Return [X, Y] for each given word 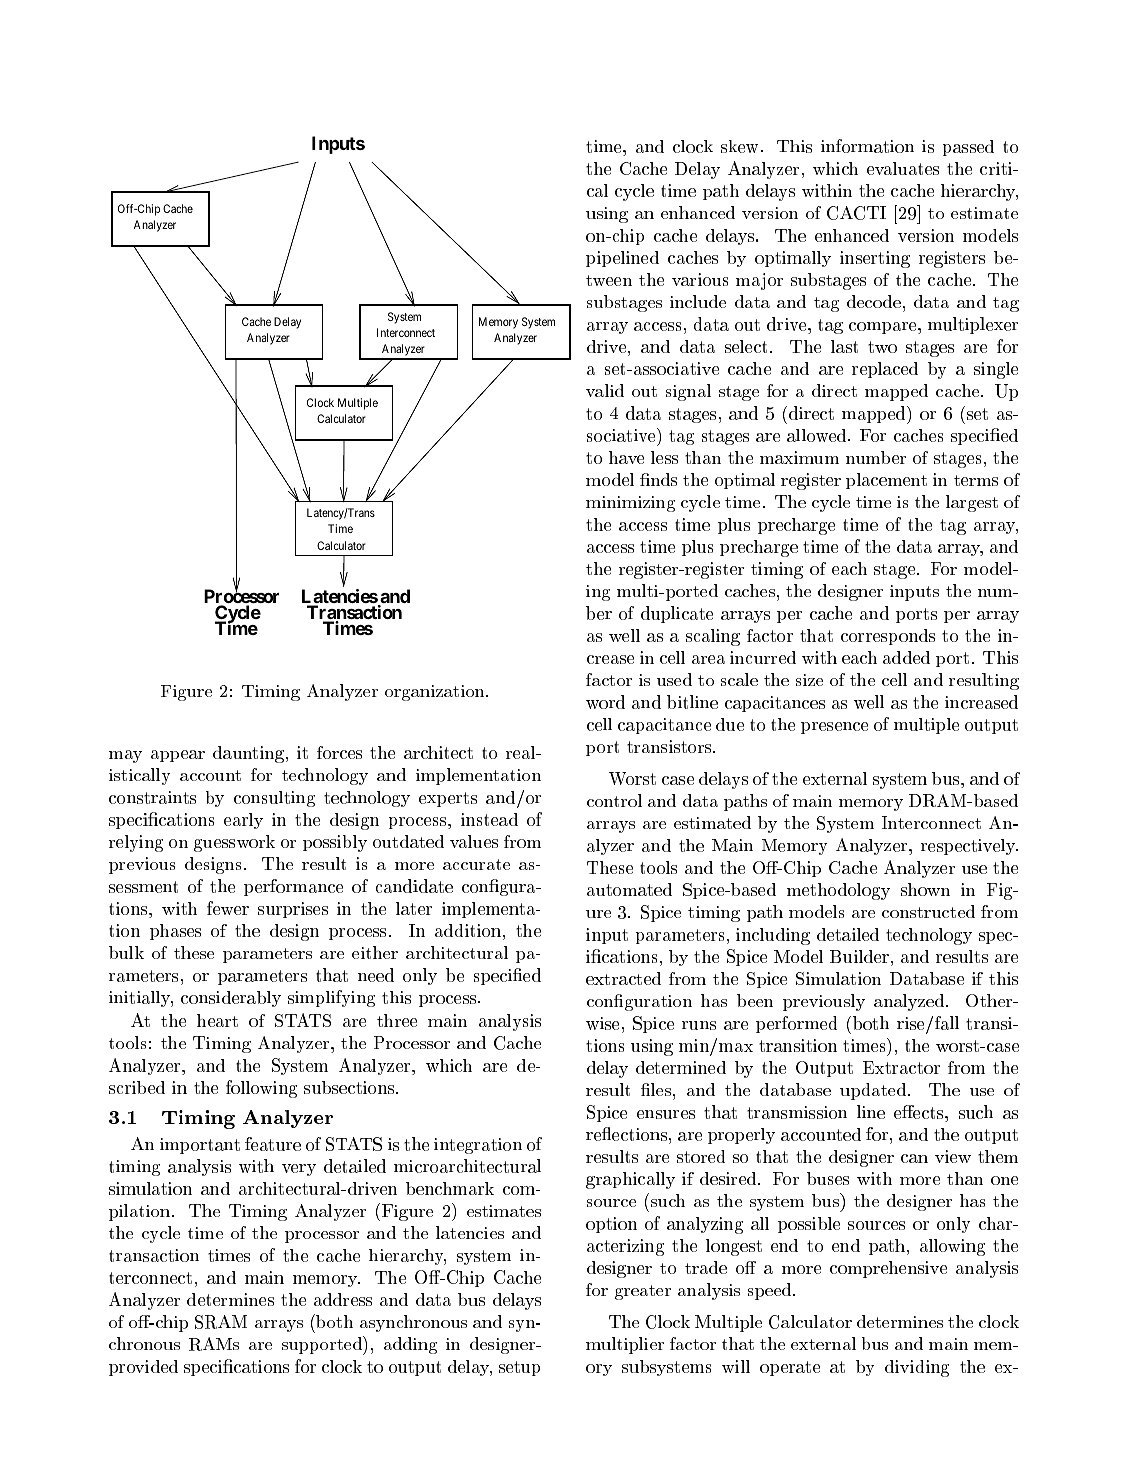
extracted [623, 978]
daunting [248, 754]
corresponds [888, 637]
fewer [228, 908]
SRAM [221, 1322]
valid [605, 390]
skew [739, 146]
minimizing [630, 504]
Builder [859, 956]
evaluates [903, 168]
